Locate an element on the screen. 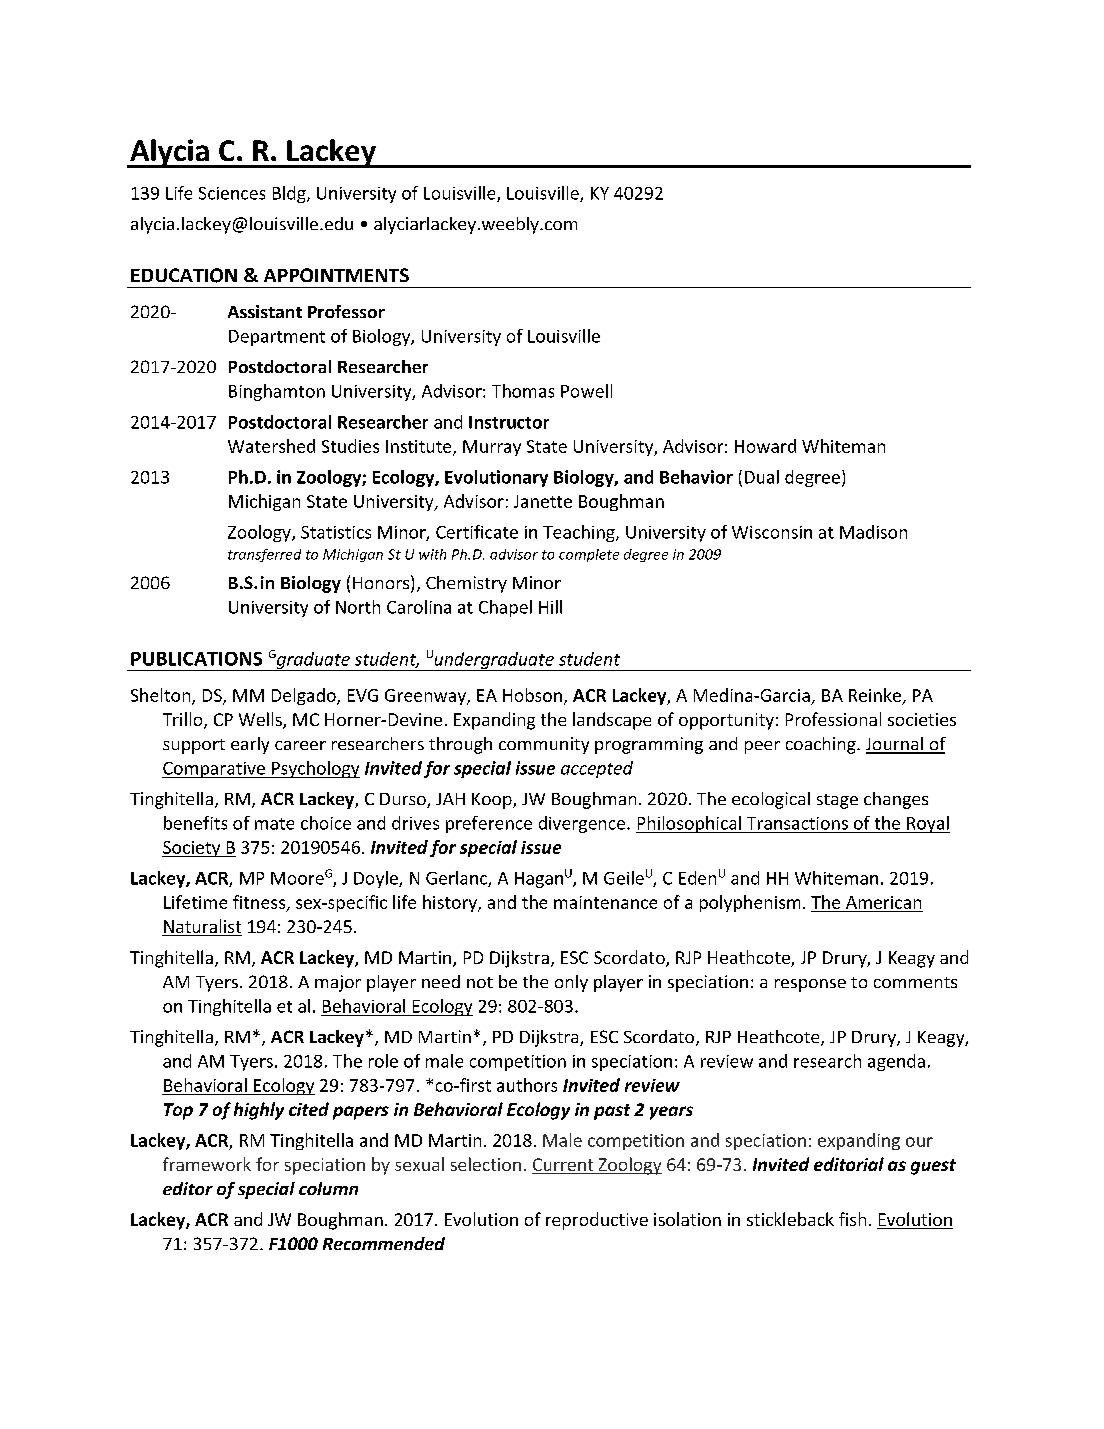  Hobson is located at coordinates (532, 695).
